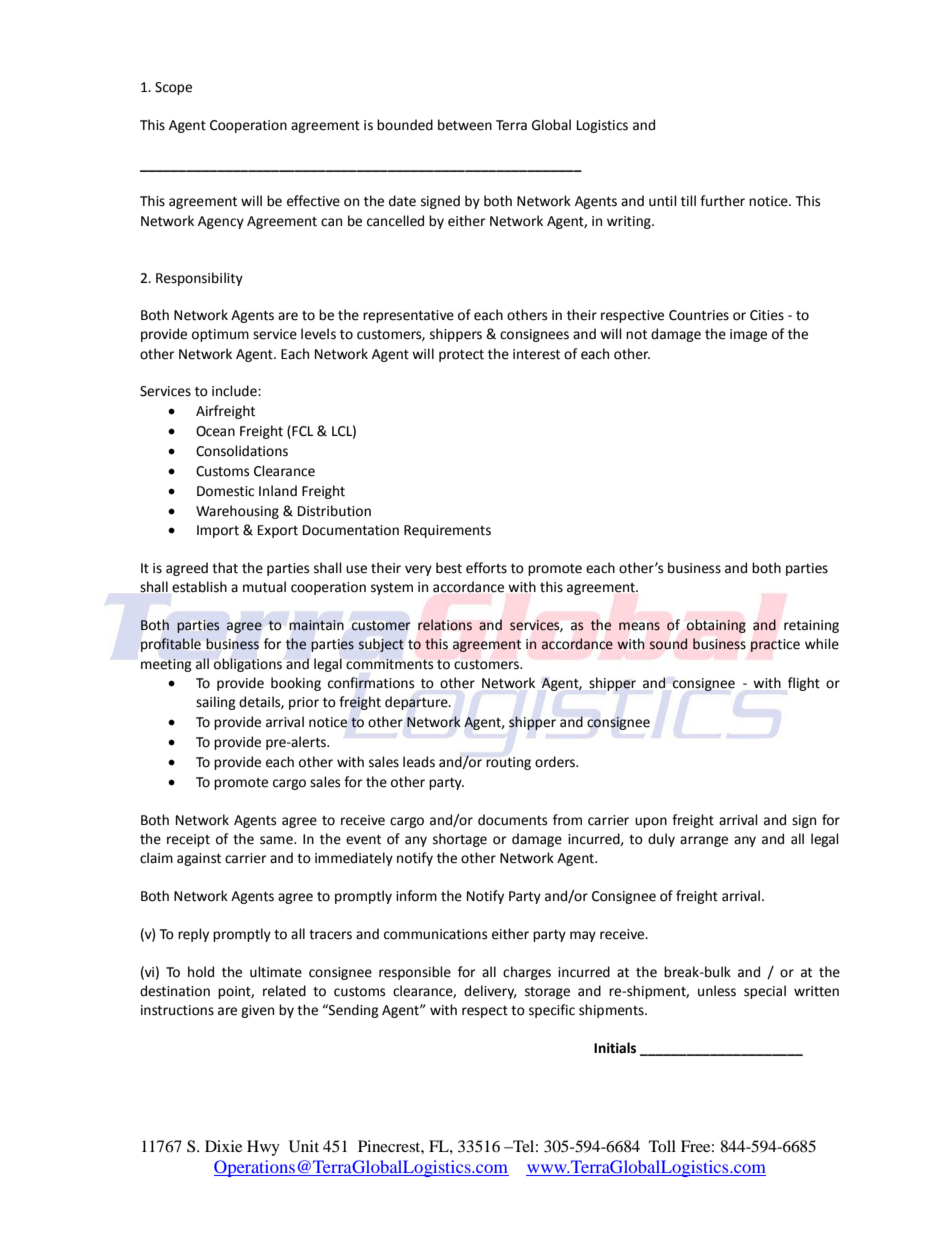 This image has height=1233, width=952. Describe the element at coordinates (552, 1011) in the image. I see `specific` at that location.
